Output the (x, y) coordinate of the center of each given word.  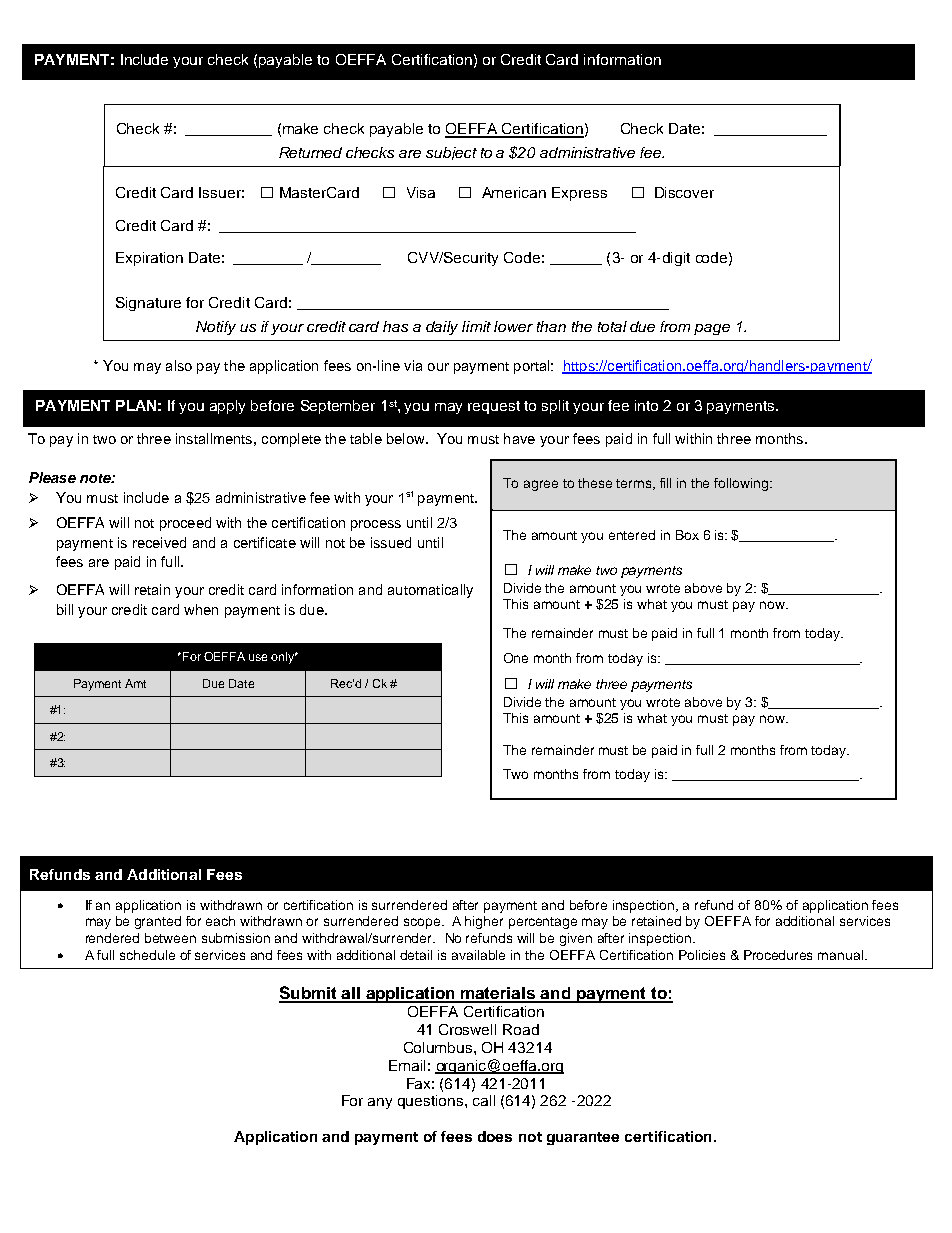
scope (422, 923)
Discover (684, 192)
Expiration (149, 259)
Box (687, 535)
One (516, 658)
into (646, 405)
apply (227, 407)
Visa (421, 192)
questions (432, 1102)
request (494, 407)
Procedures (778, 955)
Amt (135, 683)
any (380, 1103)
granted (158, 922)
